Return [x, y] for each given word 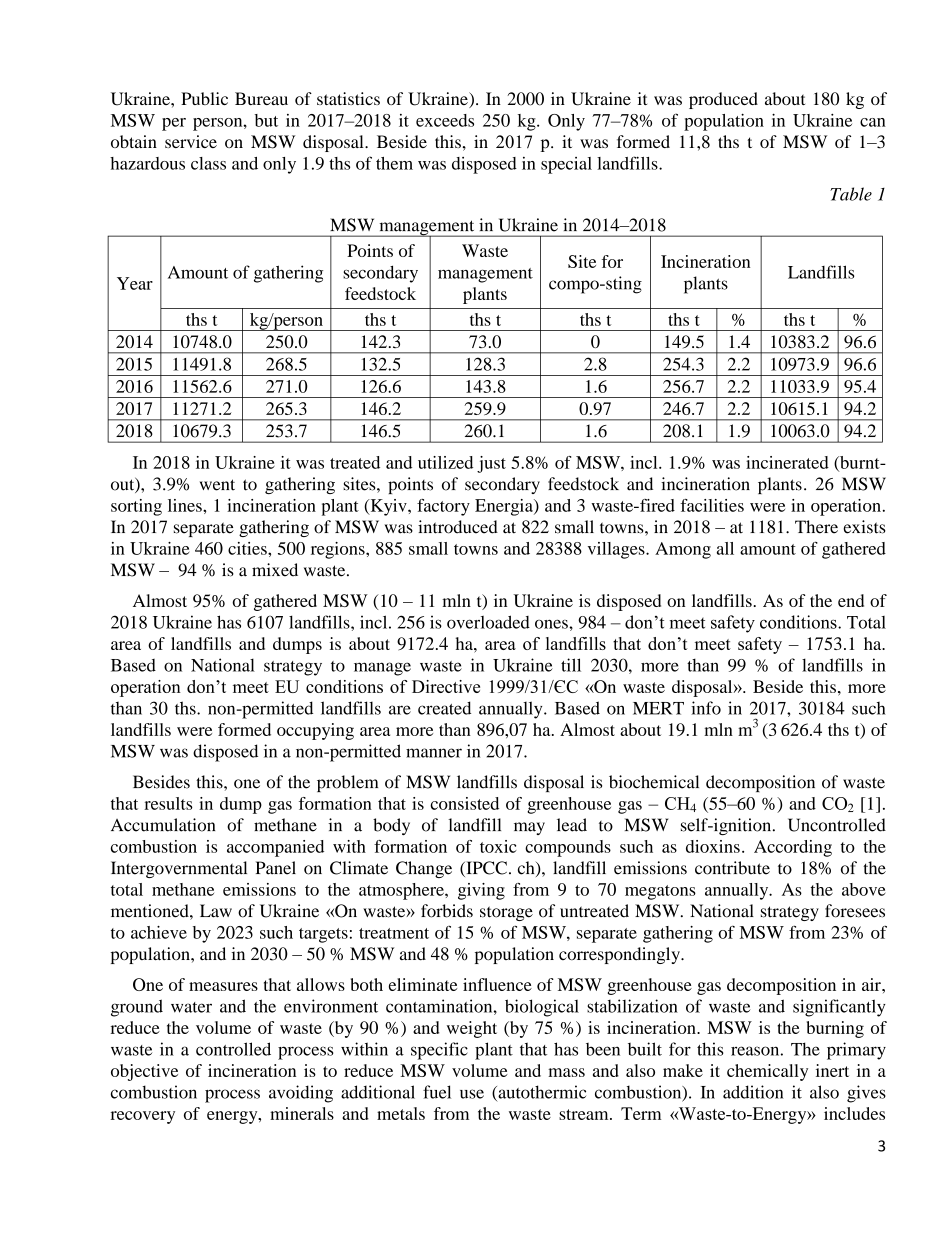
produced [723, 100]
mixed [275, 570]
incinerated [787, 462]
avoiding [301, 1094]
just [491, 464]
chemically [767, 1072]
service [191, 141]
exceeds [445, 120]
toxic [498, 846]
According [793, 848]
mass [566, 1072]
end [851, 600]
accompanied [275, 848]
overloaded [488, 622]
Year [135, 283]
